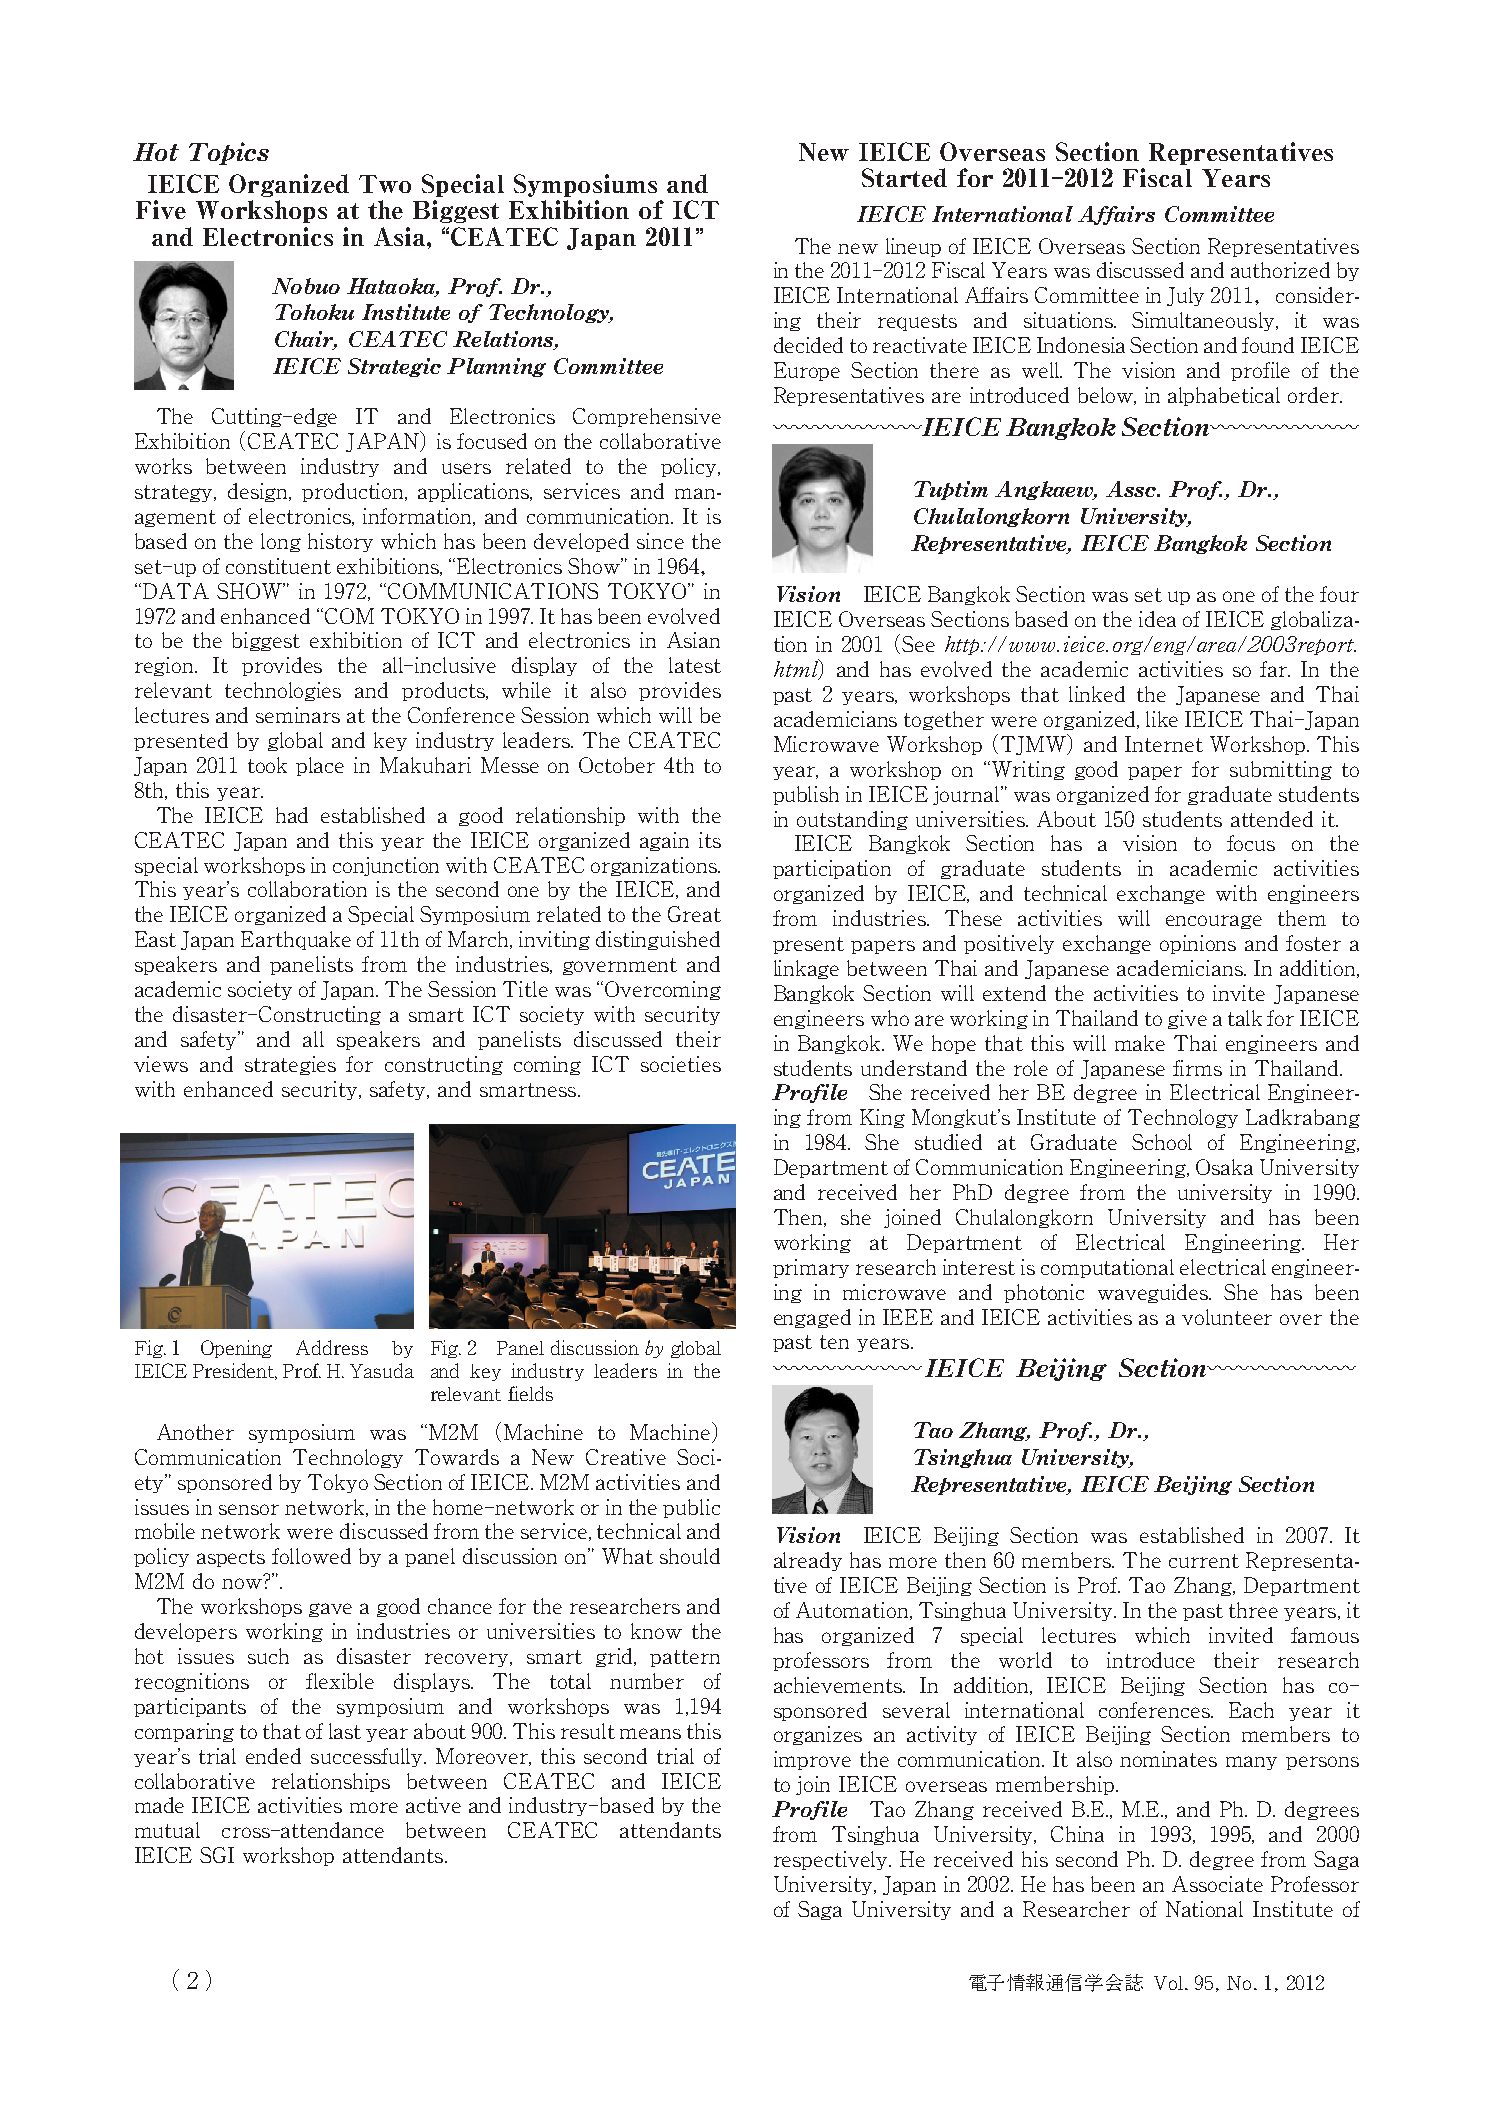  What do you see at coordinates (806, 795) in the document?
I see `publish` at bounding box center [806, 795].
